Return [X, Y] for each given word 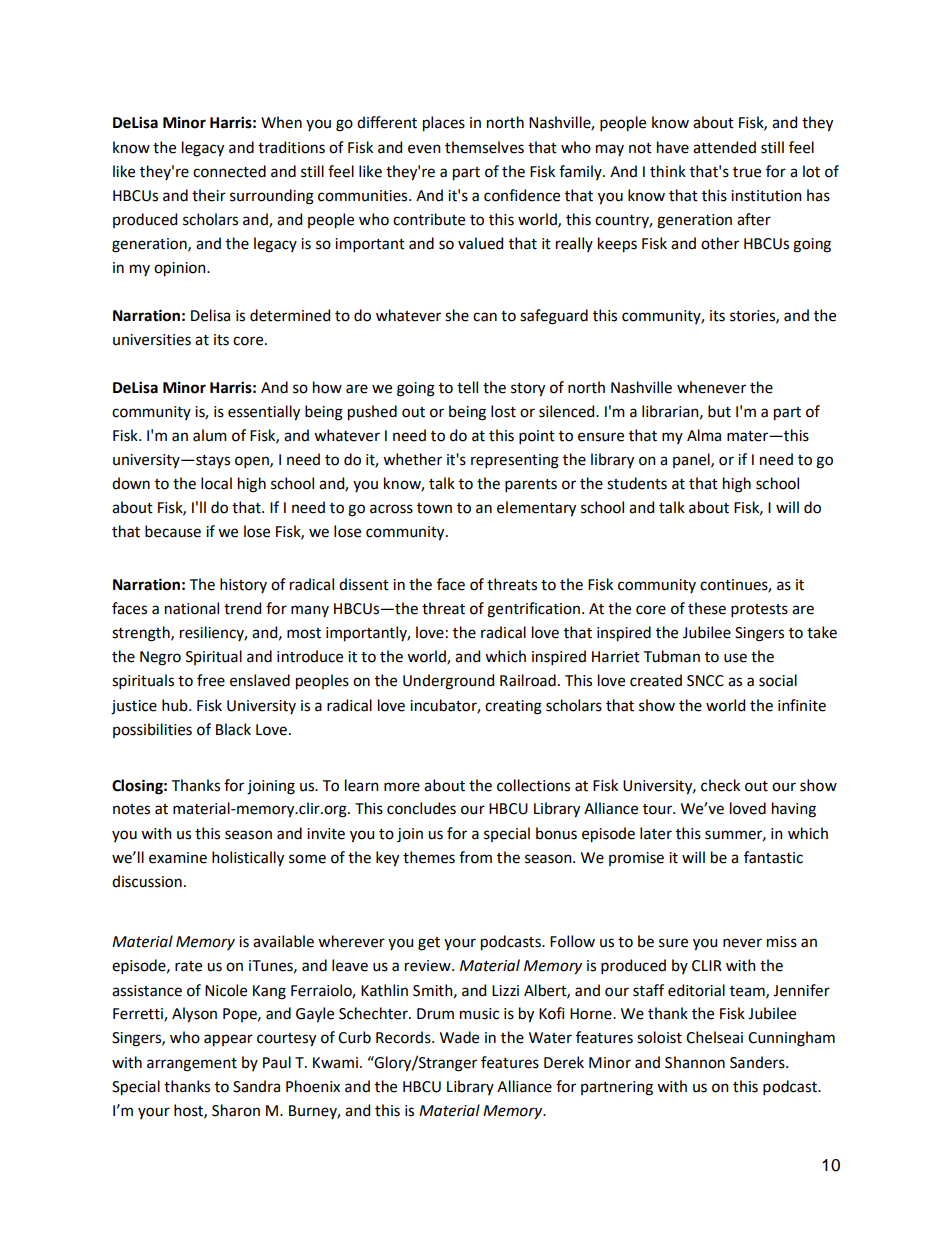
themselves [484, 147]
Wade [459, 1037]
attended [724, 147]
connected [229, 171]
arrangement [192, 1065]
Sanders [758, 1062]
